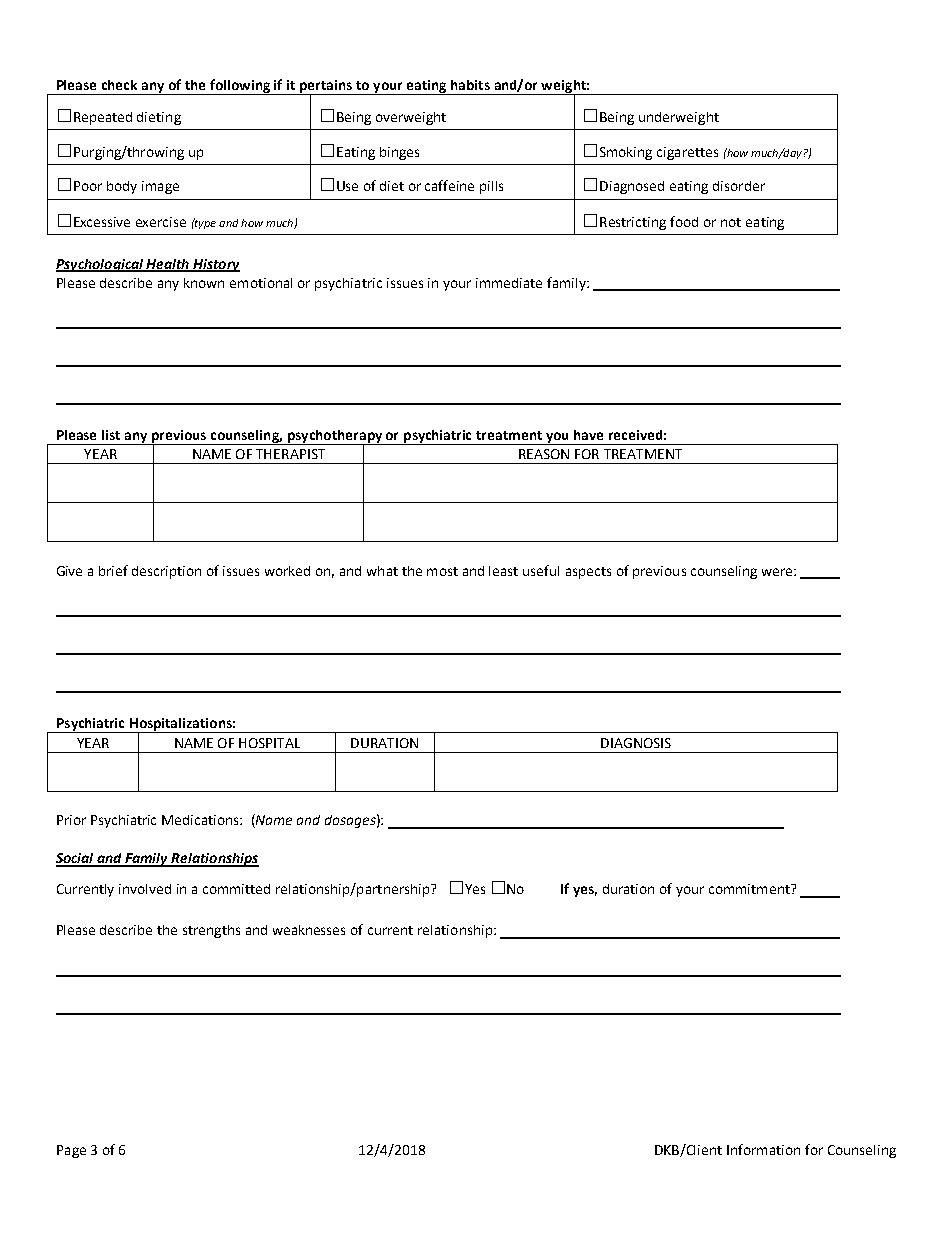 This document has width=952, height=1233. What do you see at coordinates (687, 153) in the document?
I see `cigarettes` at bounding box center [687, 153].
